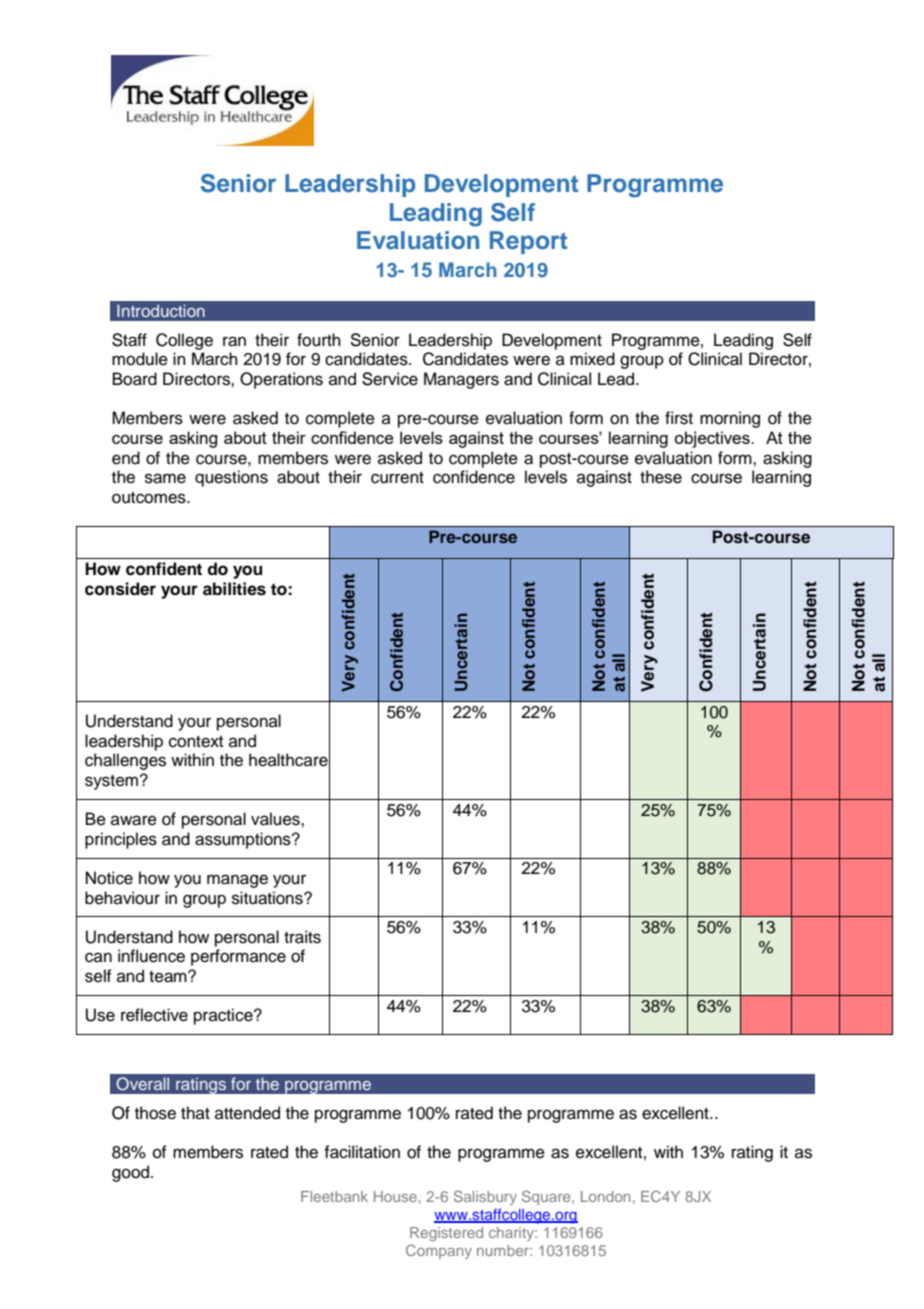 This page has height=1309, width=924. Describe the element at coordinates (661, 477) in the page. I see `these` at that location.
